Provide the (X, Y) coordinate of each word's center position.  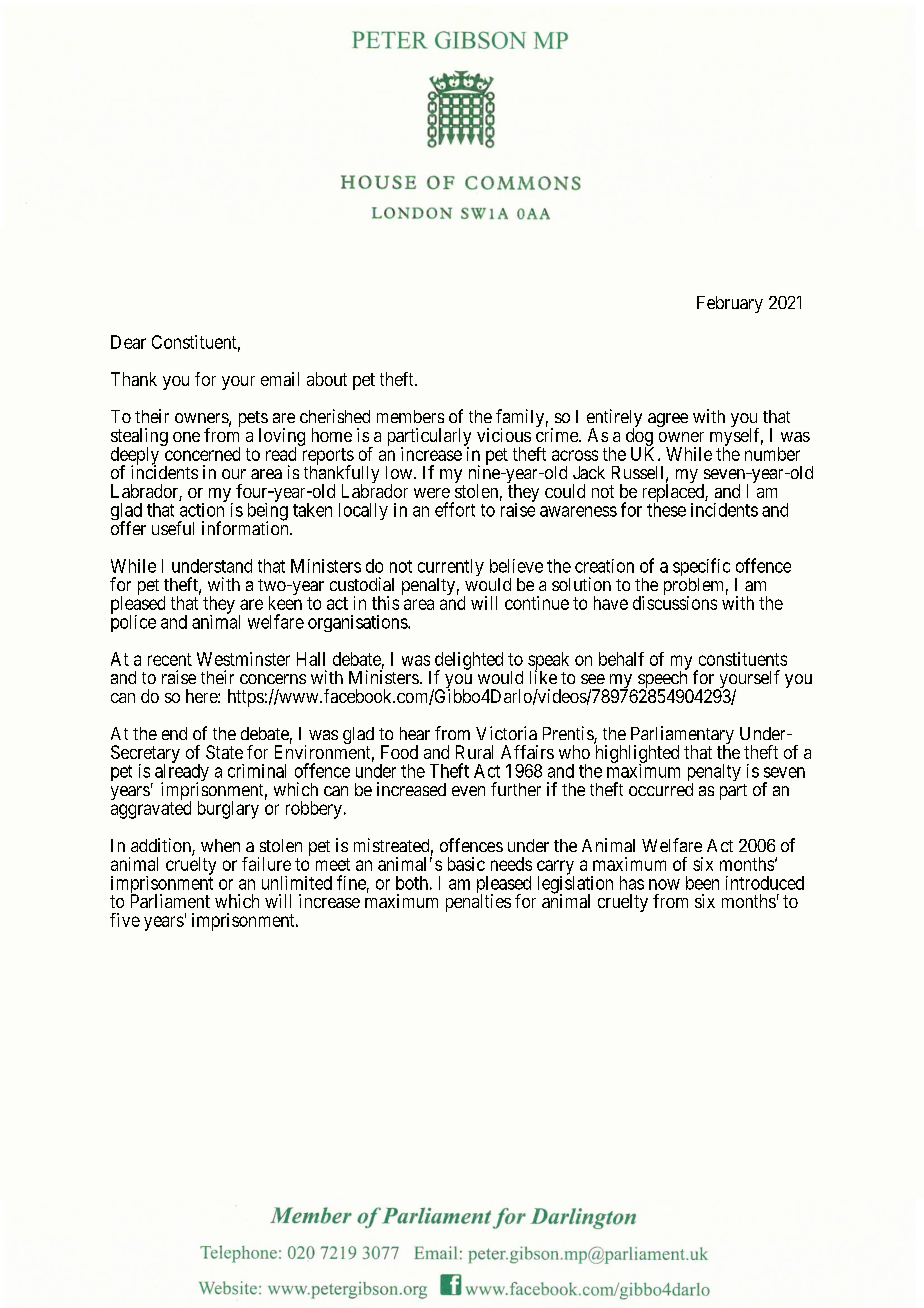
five (125, 920)
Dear (128, 342)
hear (415, 733)
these (666, 509)
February (730, 304)
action (203, 509)
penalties (478, 903)
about (327, 379)
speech (663, 680)
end (174, 733)
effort (455, 509)
